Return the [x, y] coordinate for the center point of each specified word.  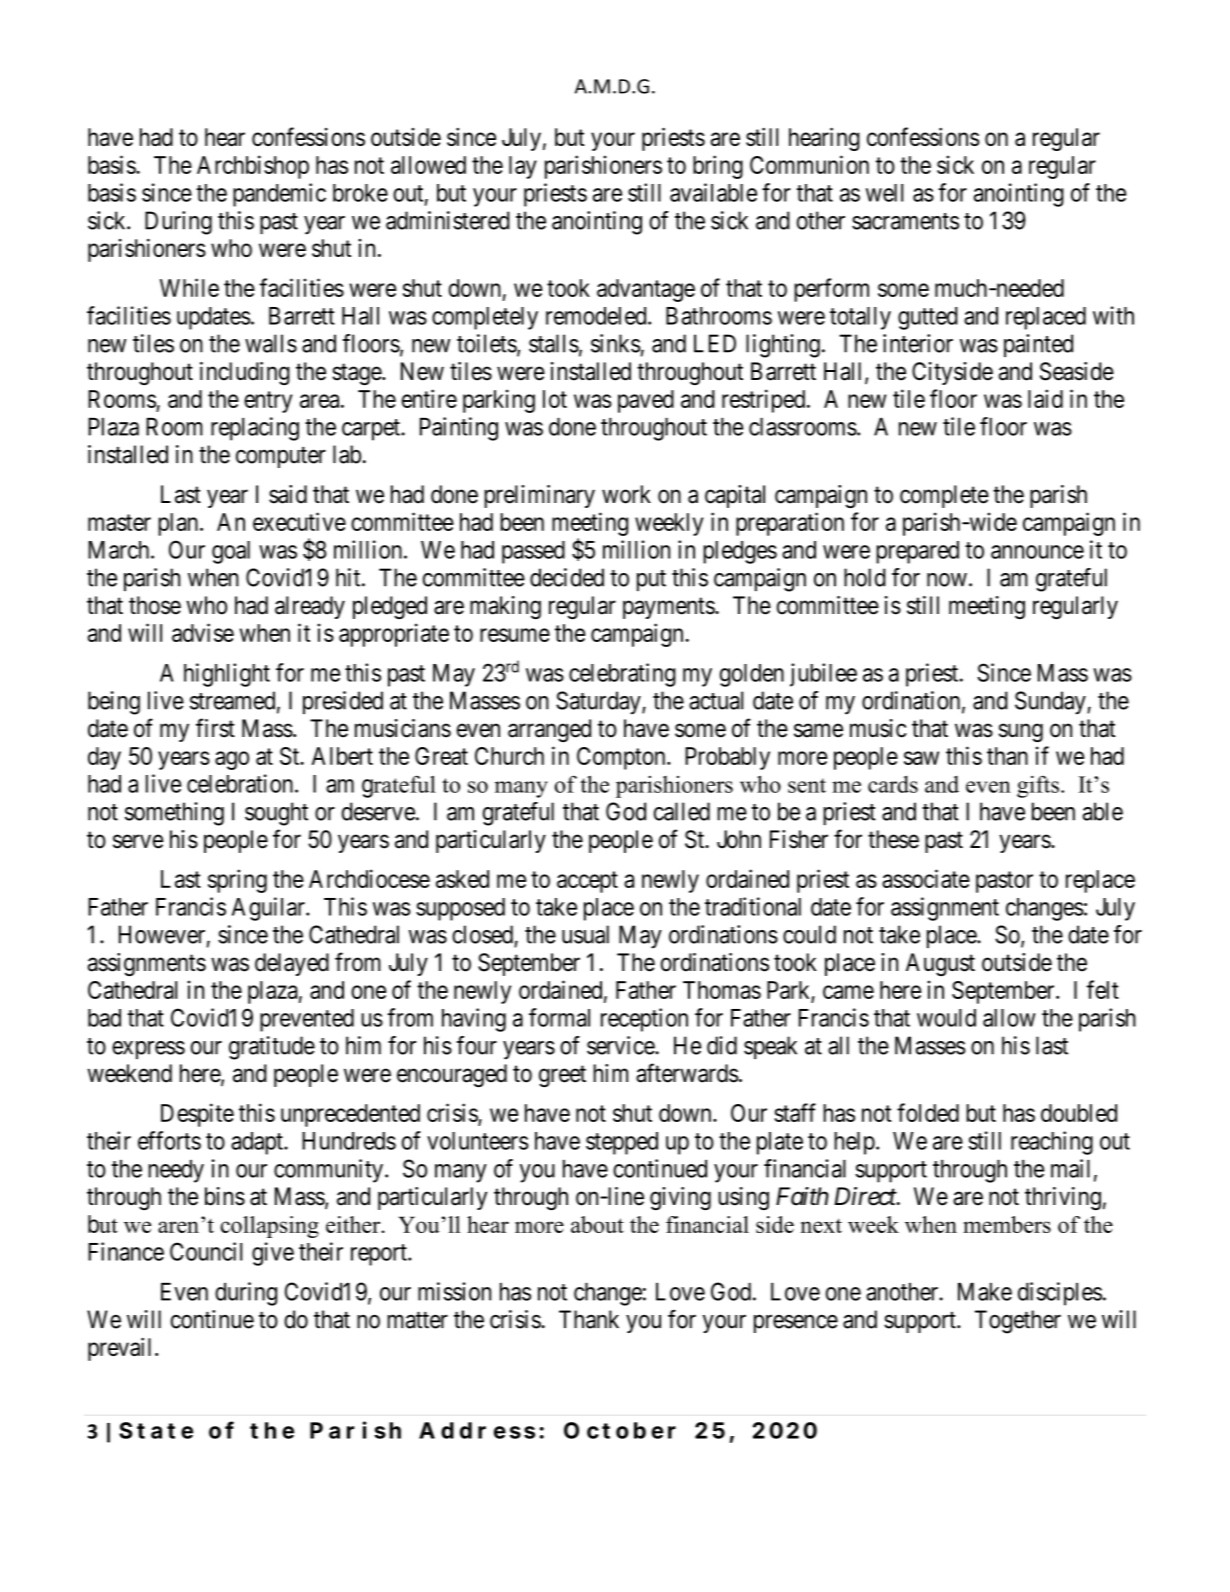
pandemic [279, 195]
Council [206, 1251]
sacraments [905, 221]
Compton [622, 758]
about [597, 1224]
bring [718, 167]
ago [232, 760]
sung [1021, 732]
